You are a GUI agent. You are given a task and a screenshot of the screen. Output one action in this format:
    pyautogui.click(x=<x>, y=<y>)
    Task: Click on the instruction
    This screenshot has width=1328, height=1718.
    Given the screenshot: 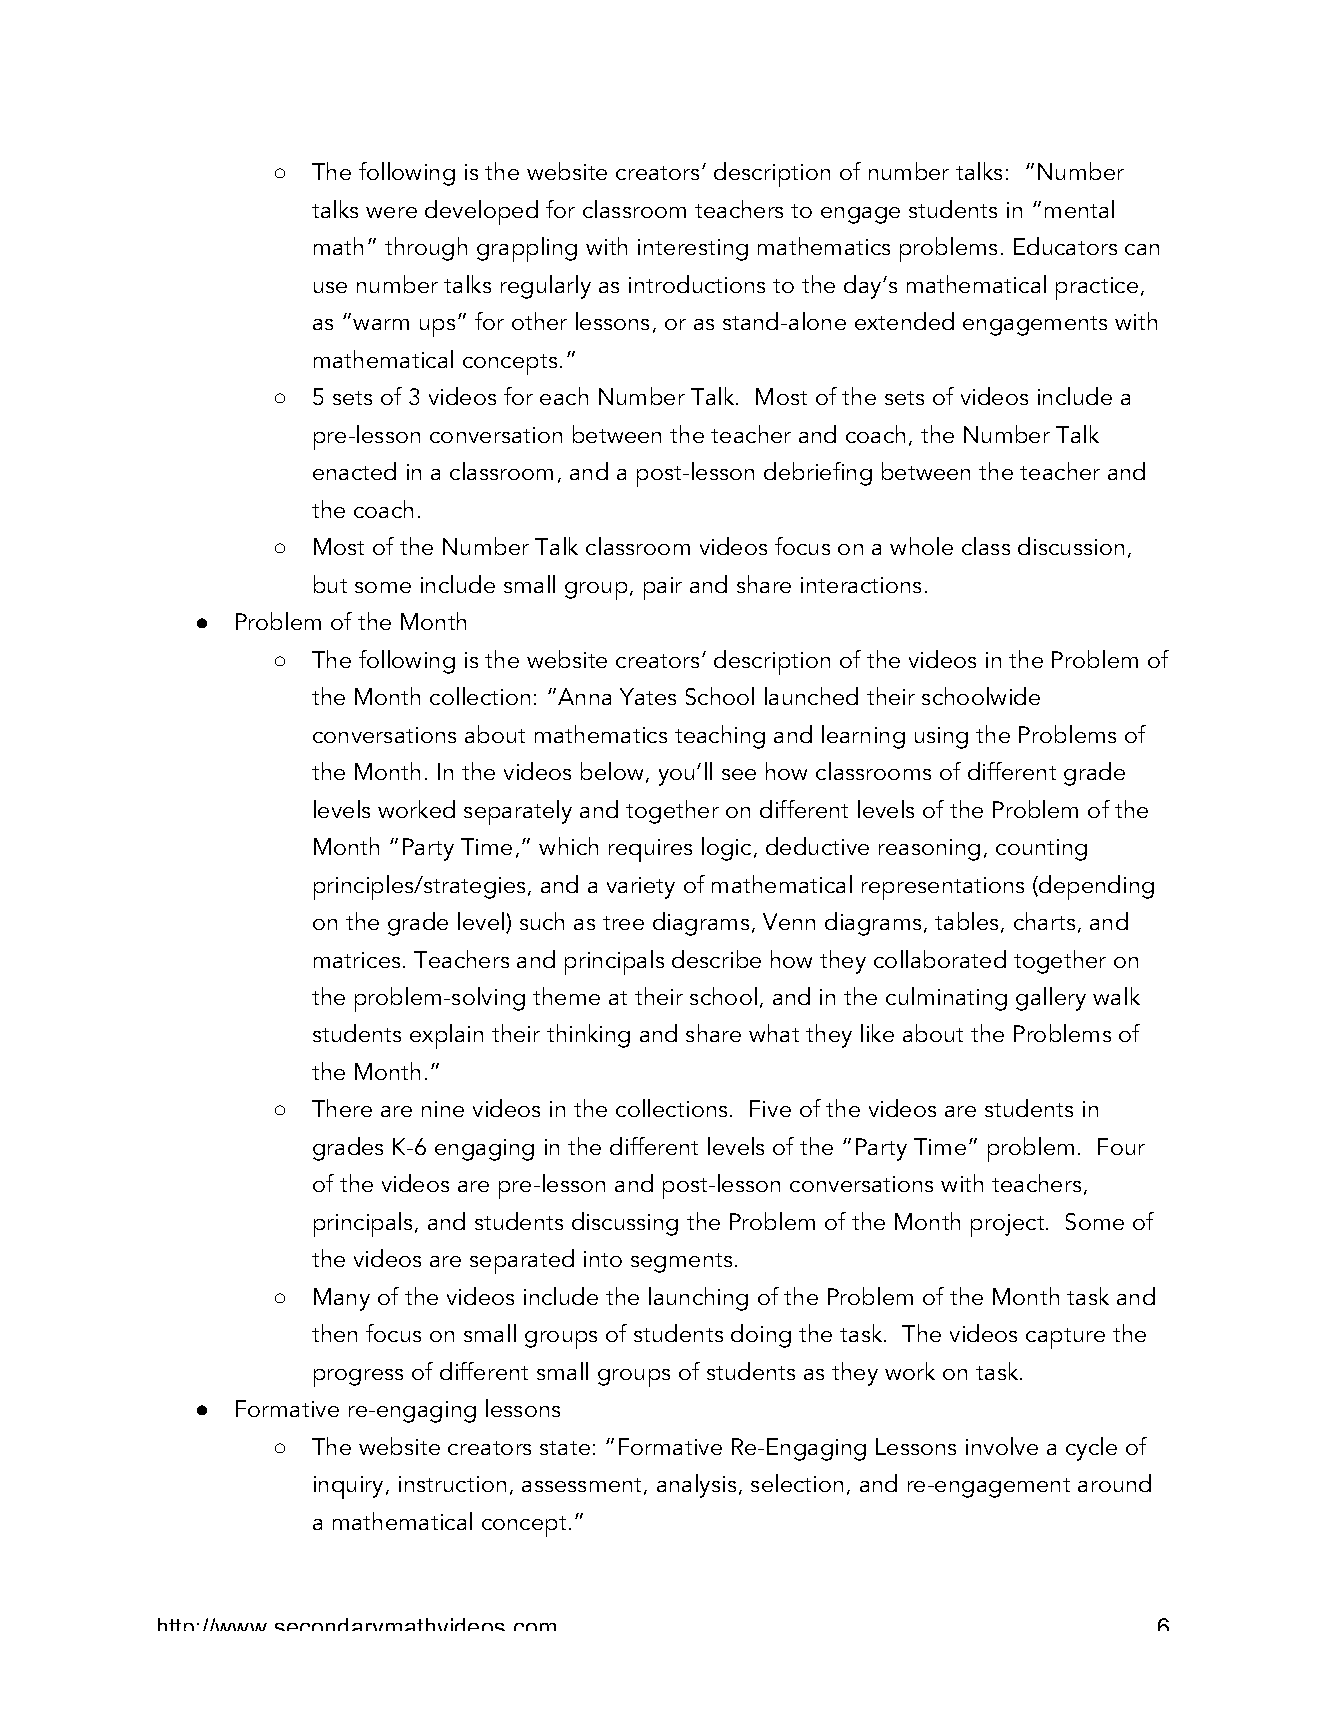 What is the action you would take?
    pyautogui.click(x=452, y=1484)
